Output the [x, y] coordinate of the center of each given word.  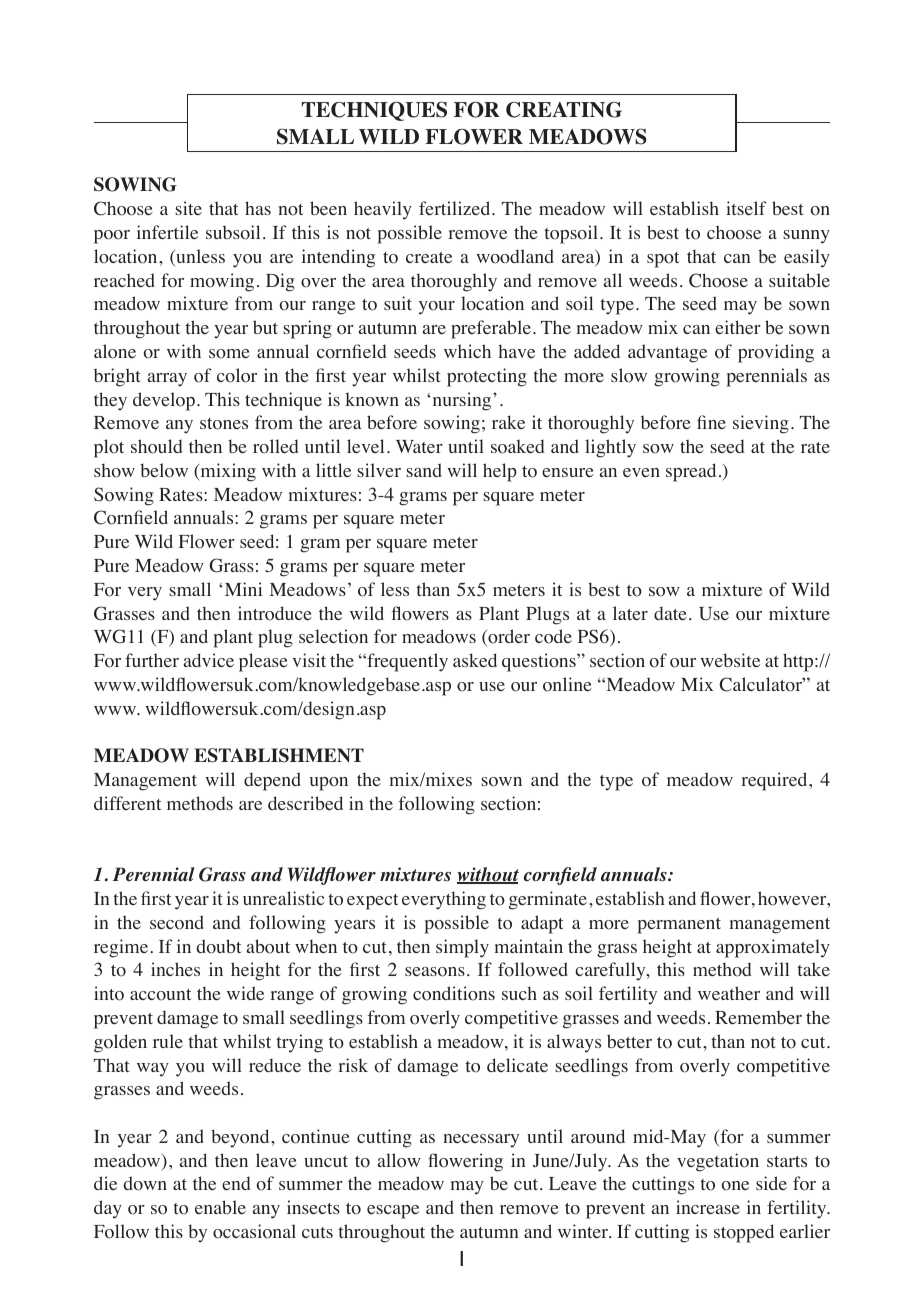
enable [220, 1207]
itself [746, 208]
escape [393, 1212]
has [258, 208]
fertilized [456, 208]
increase [708, 1207]
